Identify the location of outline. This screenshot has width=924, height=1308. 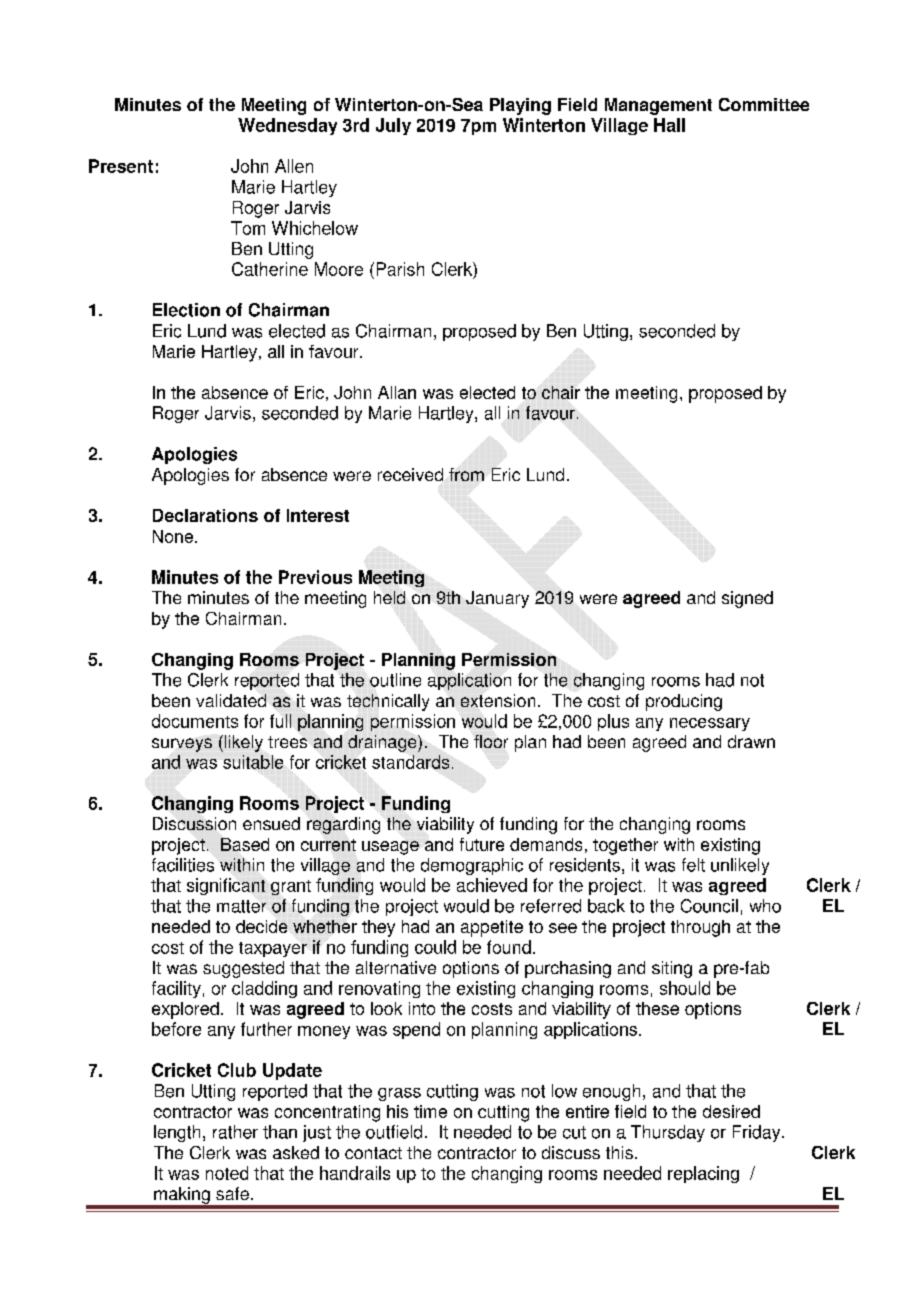
(395, 680).
